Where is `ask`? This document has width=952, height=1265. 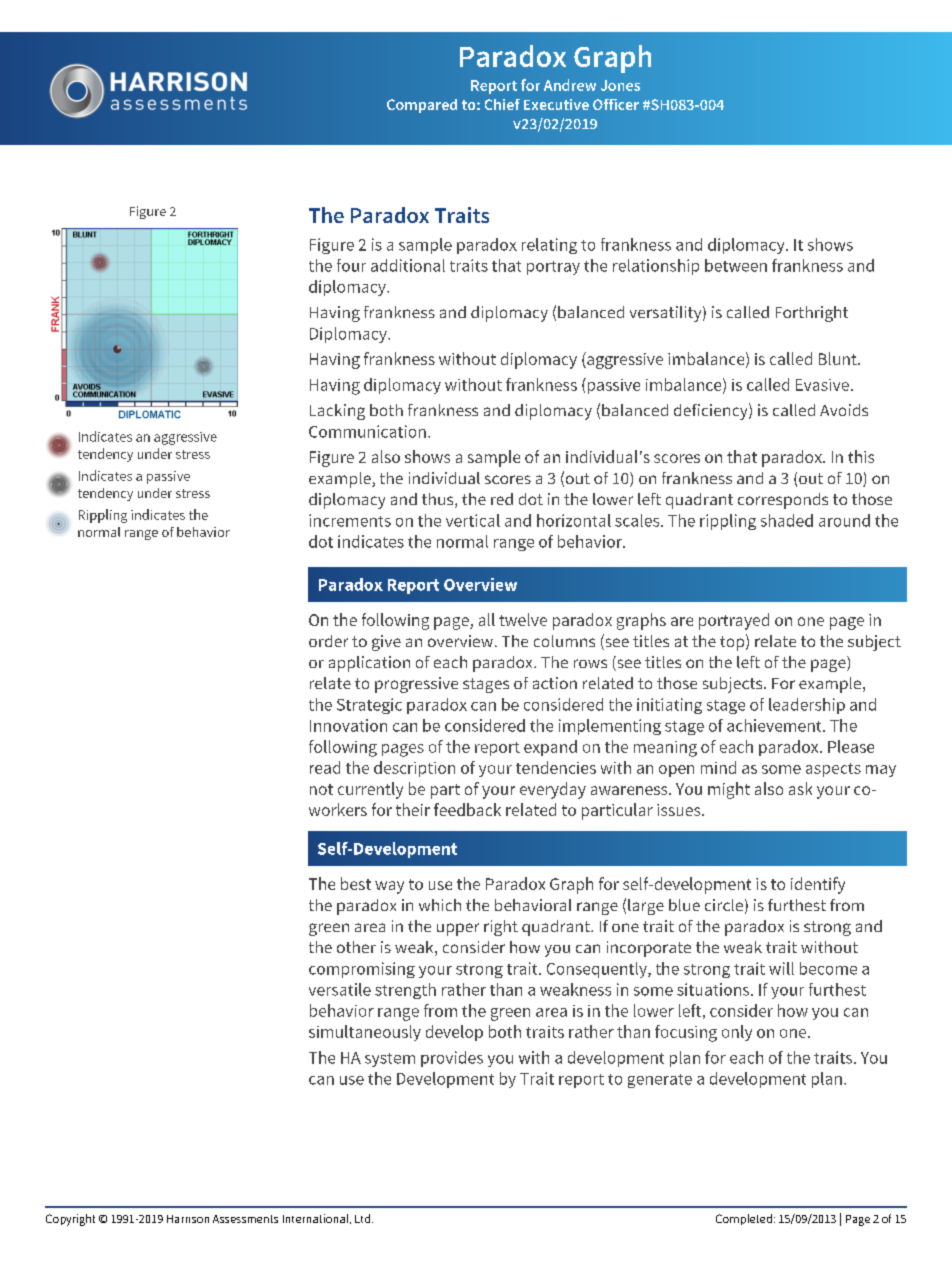 ask is located at coordinates (800, 788).
